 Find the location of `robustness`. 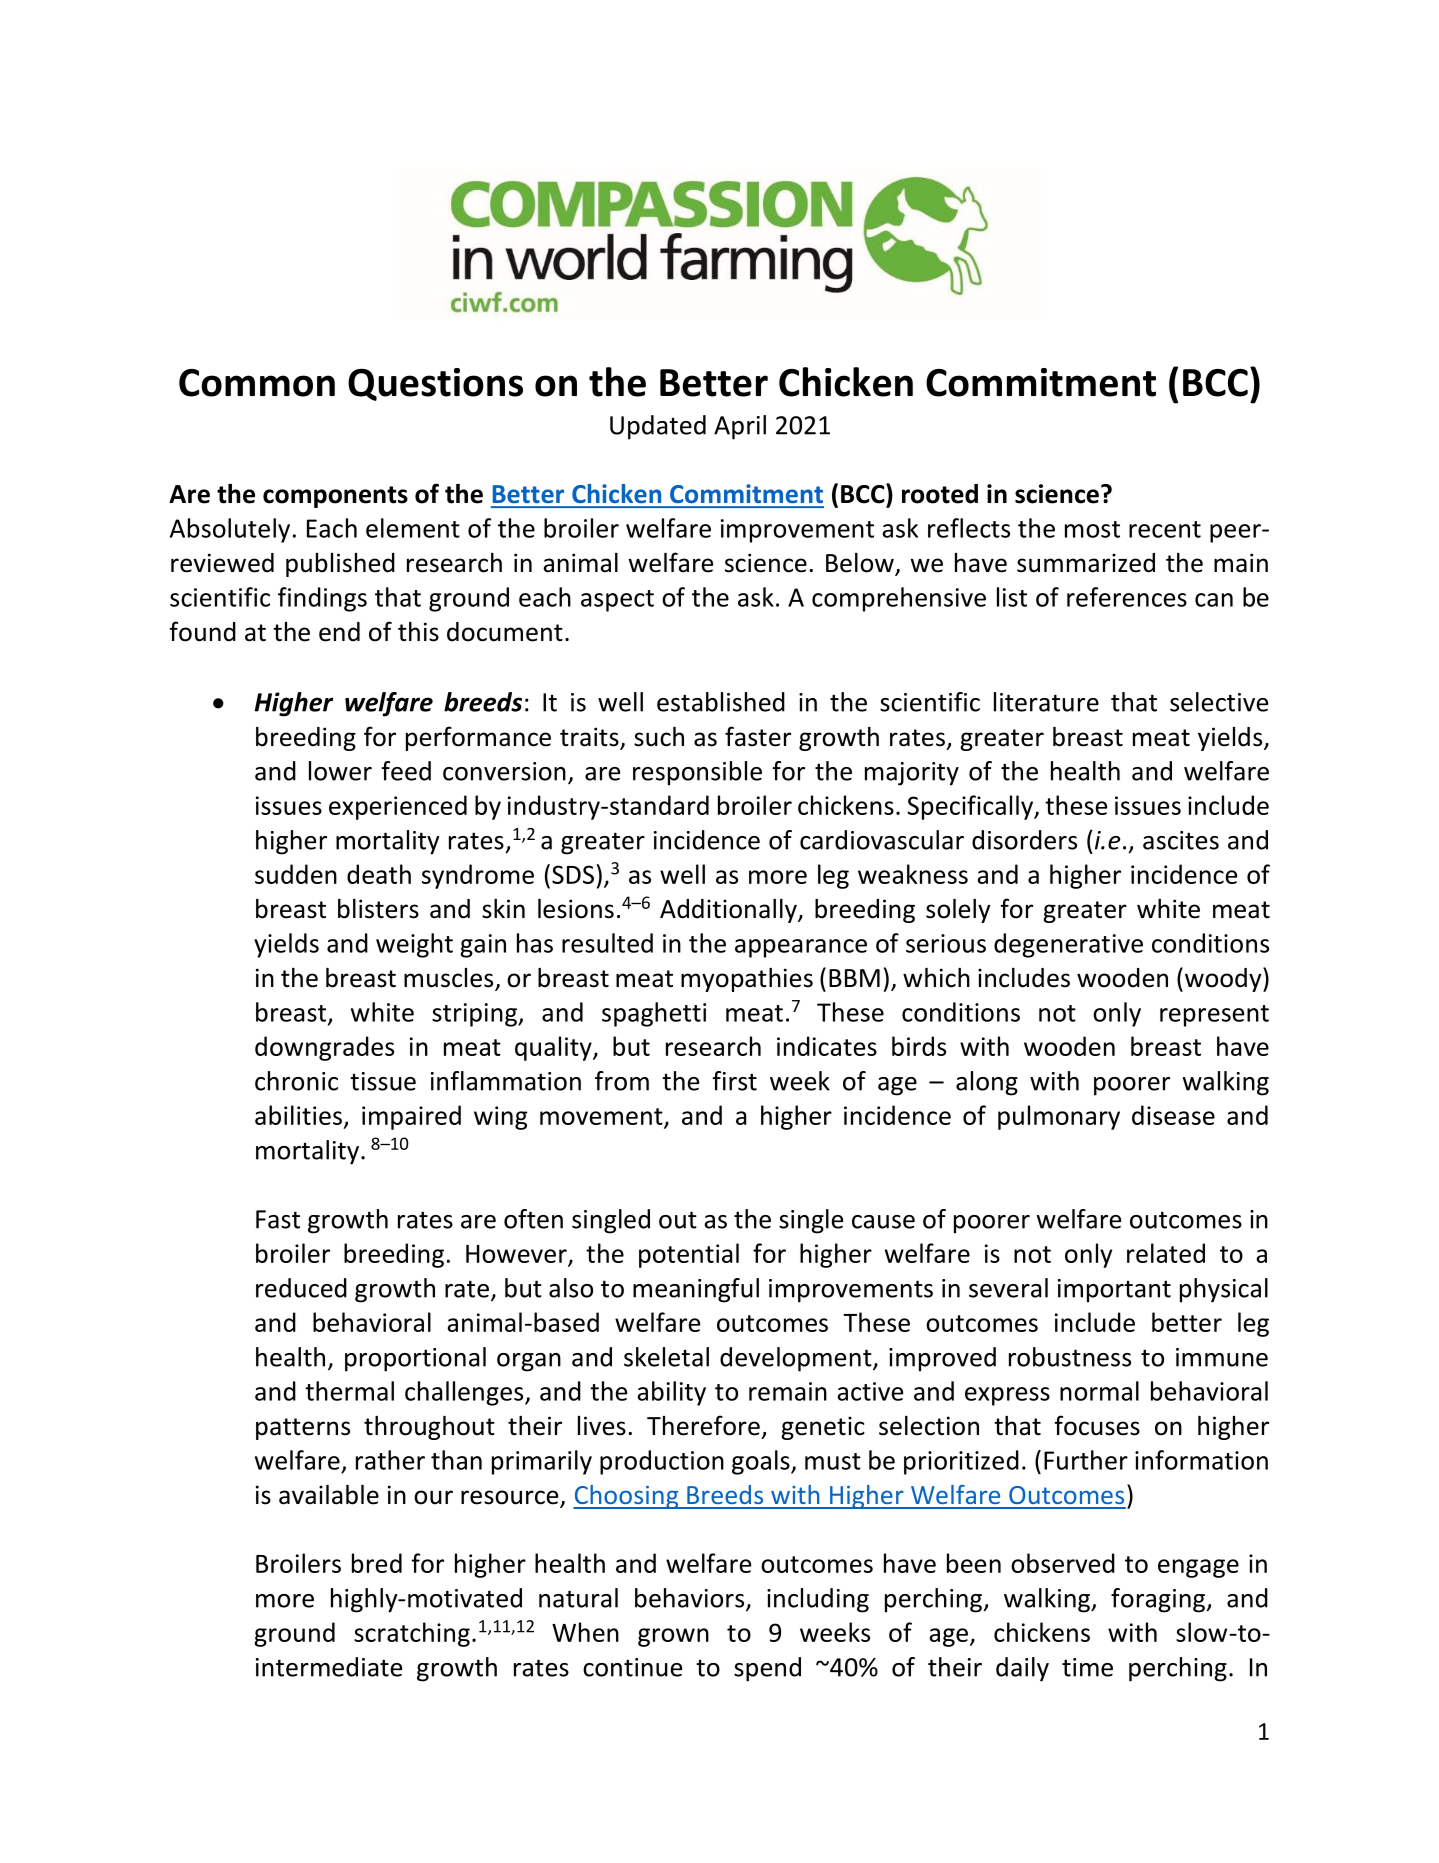

robustness is located at coordinates (1070, 1357).
